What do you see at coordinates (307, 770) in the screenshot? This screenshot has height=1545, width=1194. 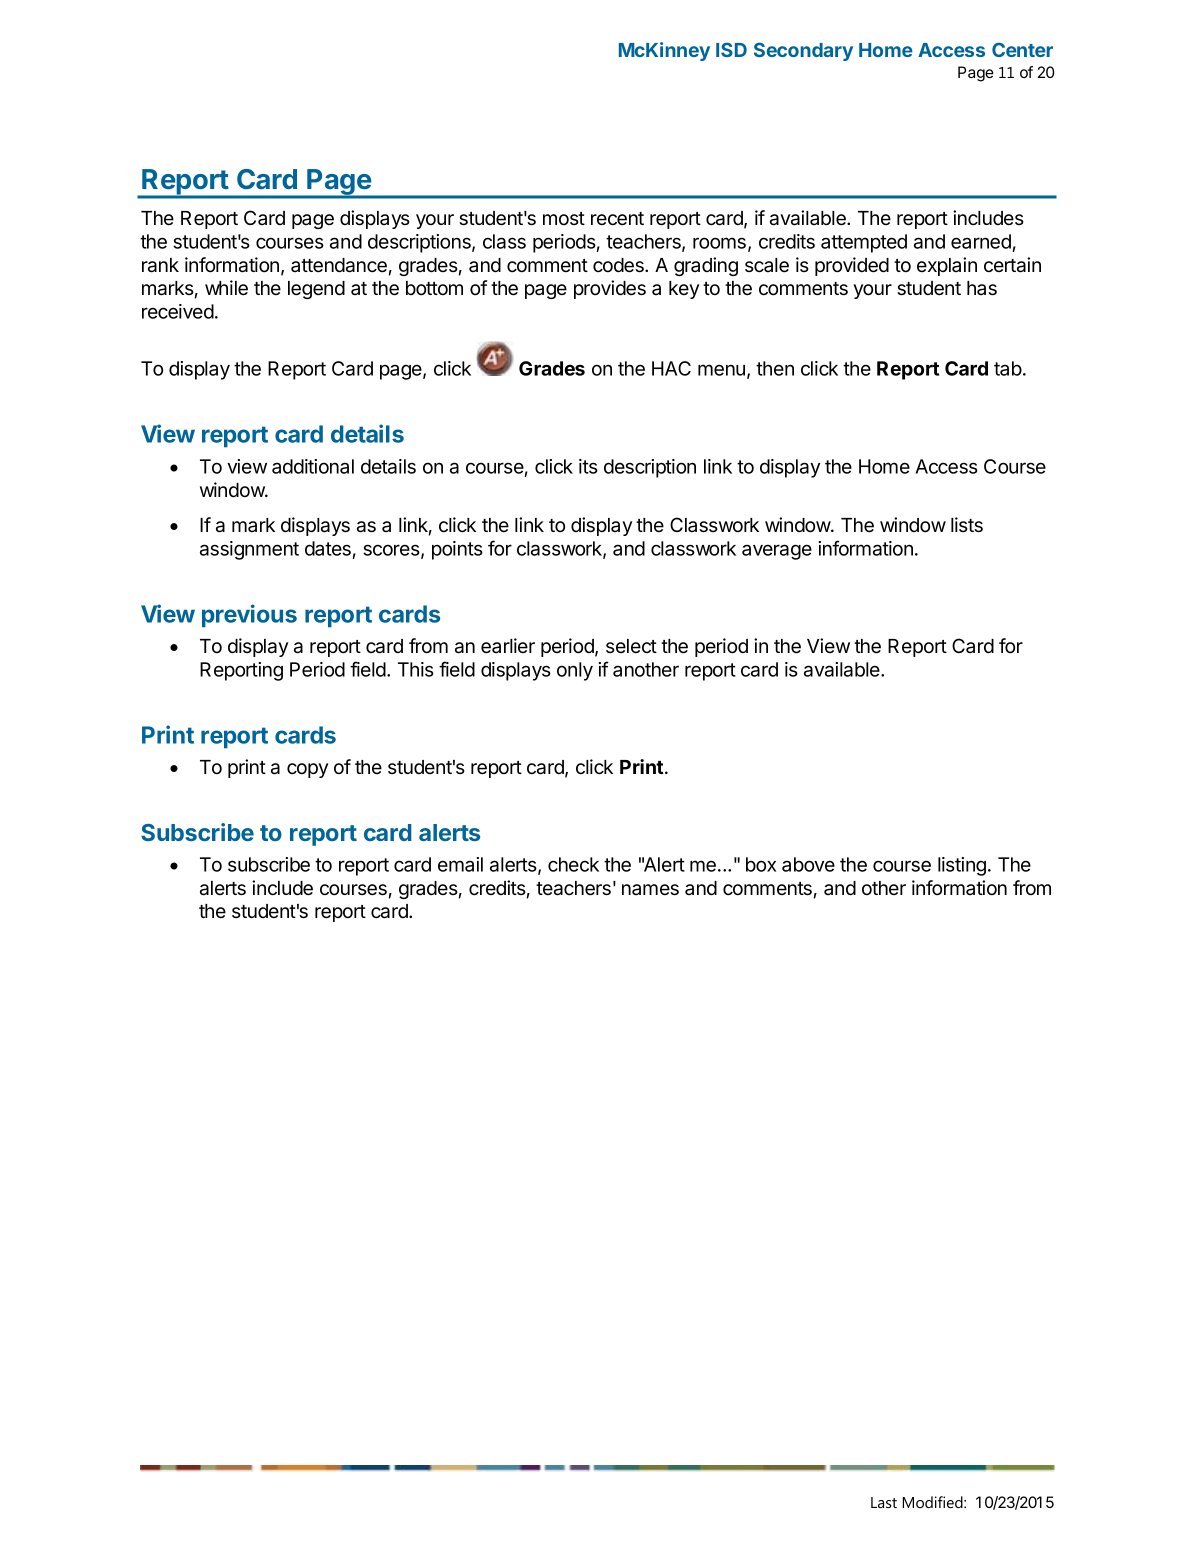 I see `copy` at bounding box center [307, 770].
